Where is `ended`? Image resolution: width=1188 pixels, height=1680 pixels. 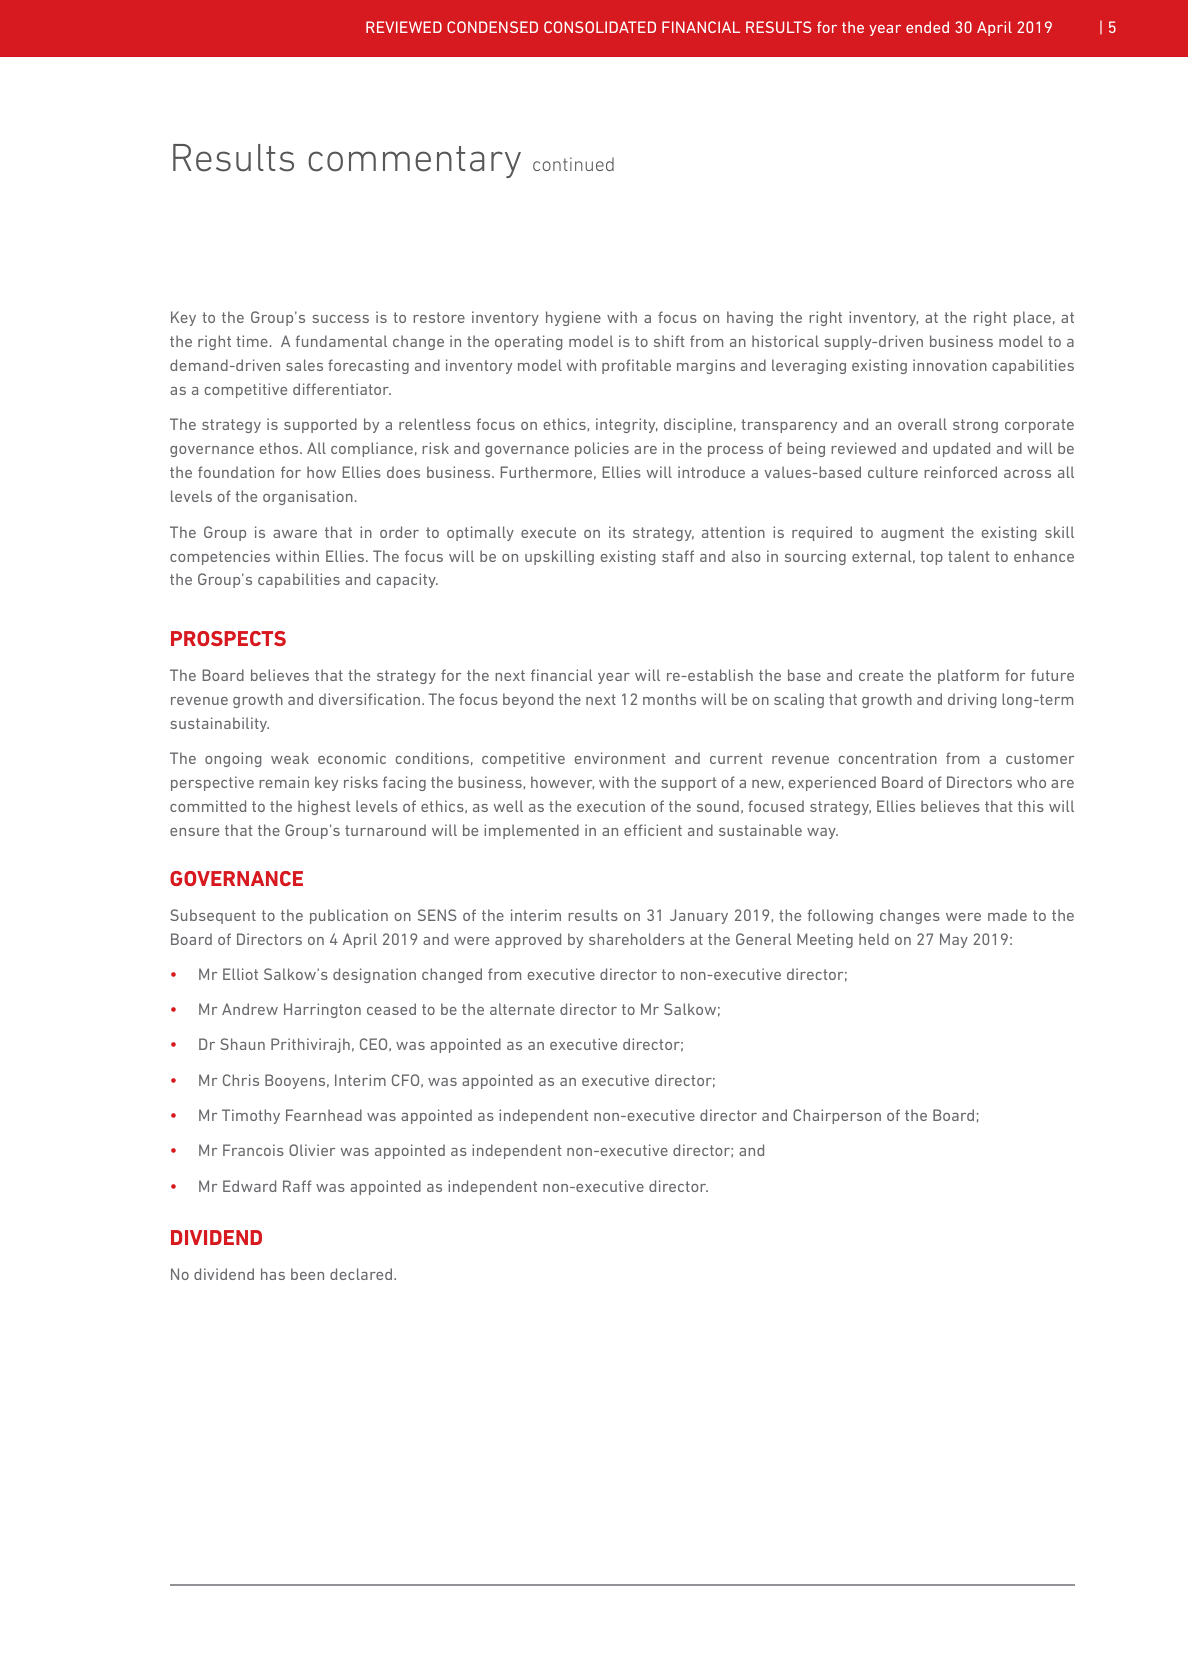 ended is located at coordinates (927, 27).
